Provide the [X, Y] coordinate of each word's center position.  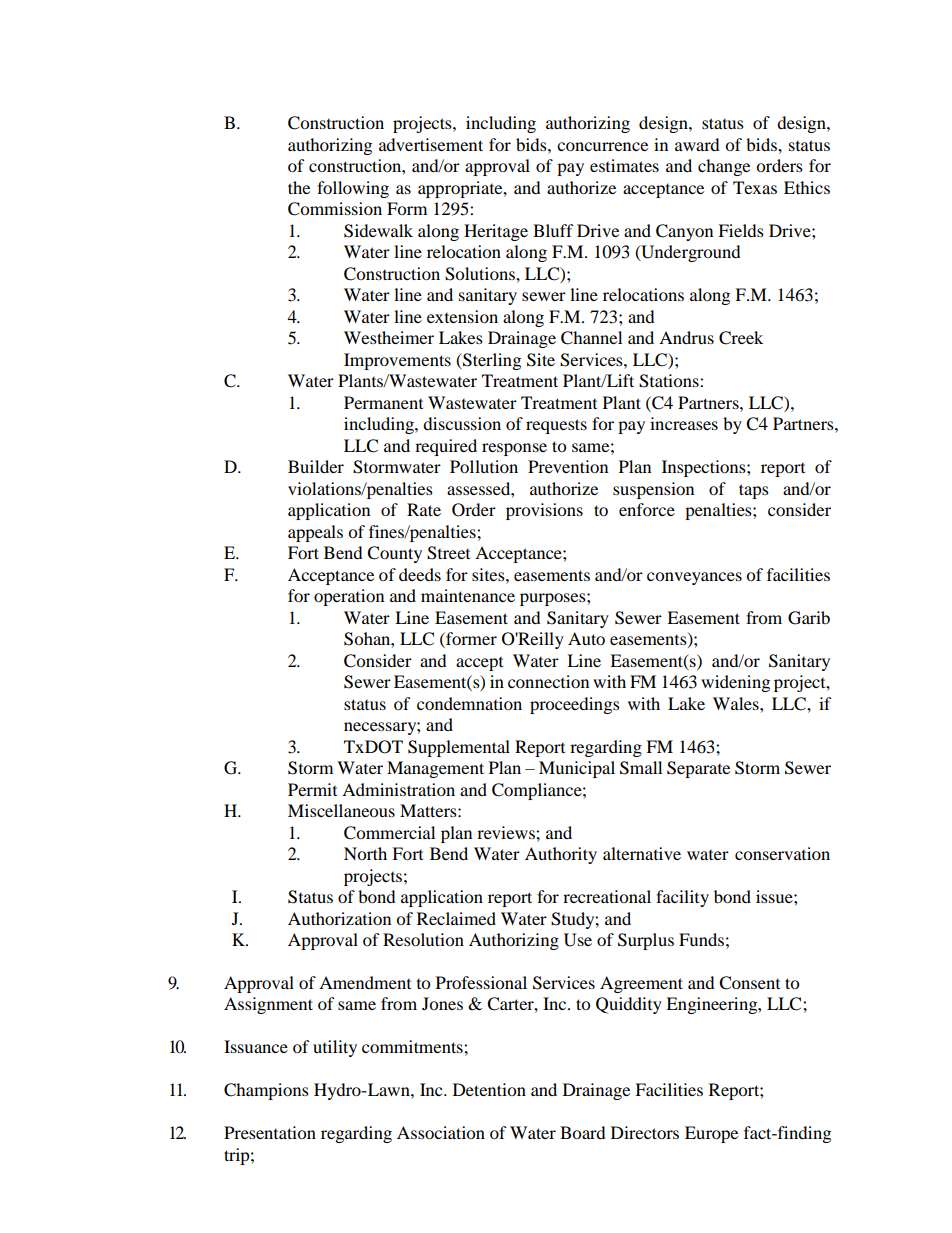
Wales [737, 703]
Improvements [397, 361]
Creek [741, 338]
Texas [755, 187]
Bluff [553, 230]
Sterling [491, 361]
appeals [315, 533]
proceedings [575, 705]
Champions [266, 1091]
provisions [544, 511]
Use [578, 940]
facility [682, 898]
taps [754, 491]
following [353, 189]
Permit [312, 789]
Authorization [339, 918]
